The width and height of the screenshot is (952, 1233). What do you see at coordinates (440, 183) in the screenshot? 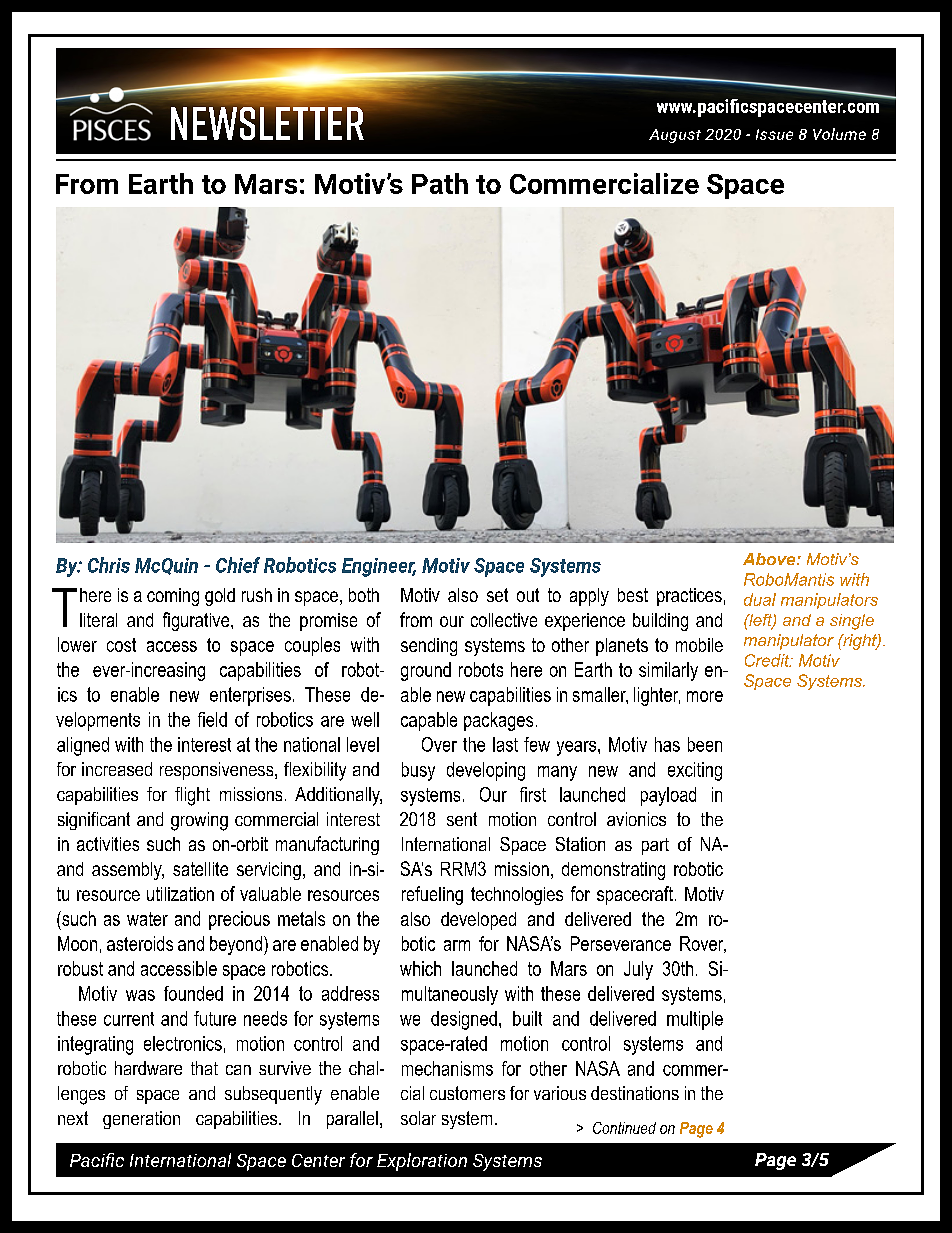
I see `Path` at bounding box center [440, 183].
